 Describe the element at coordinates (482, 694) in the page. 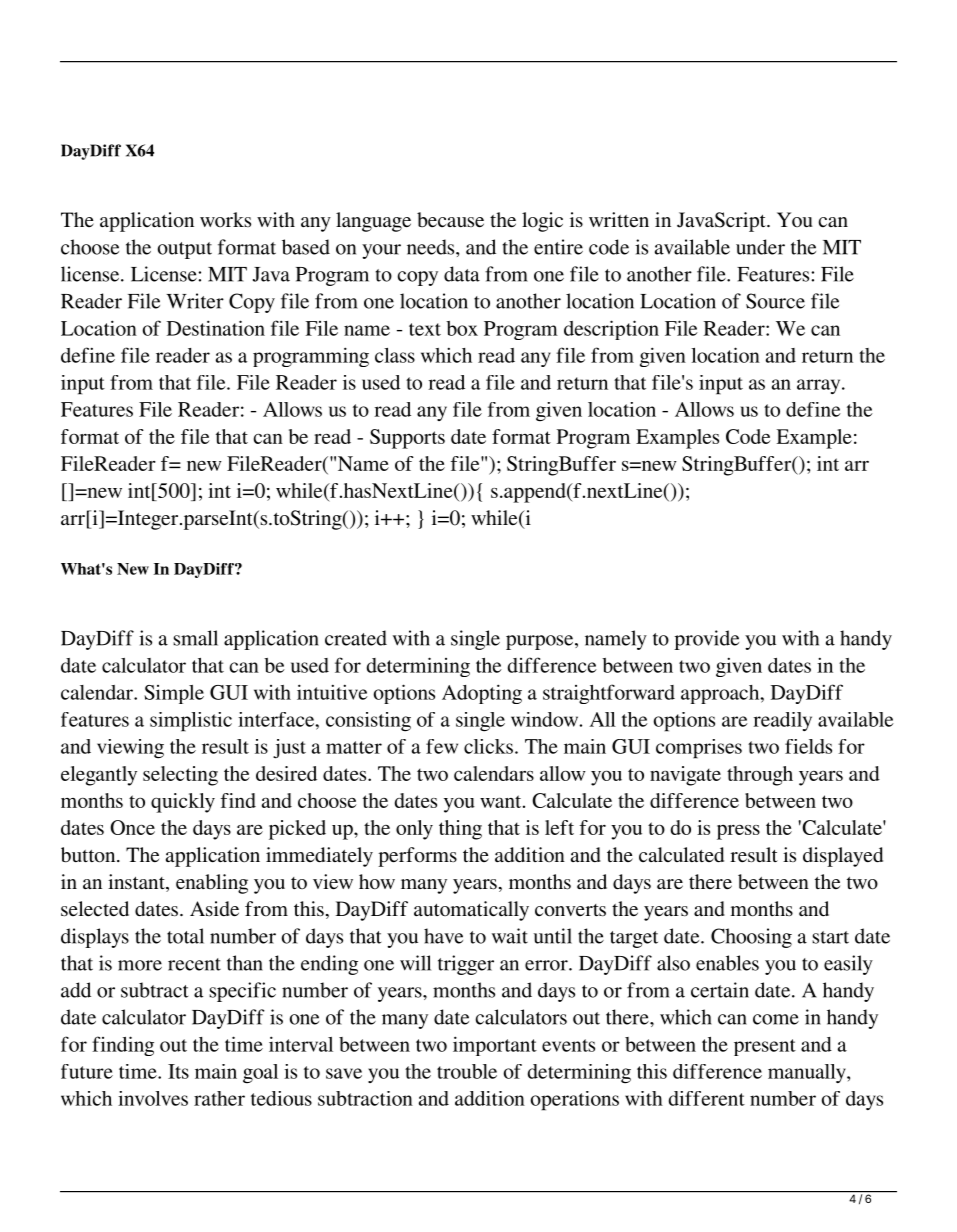

I see `Adopting` at that location.
